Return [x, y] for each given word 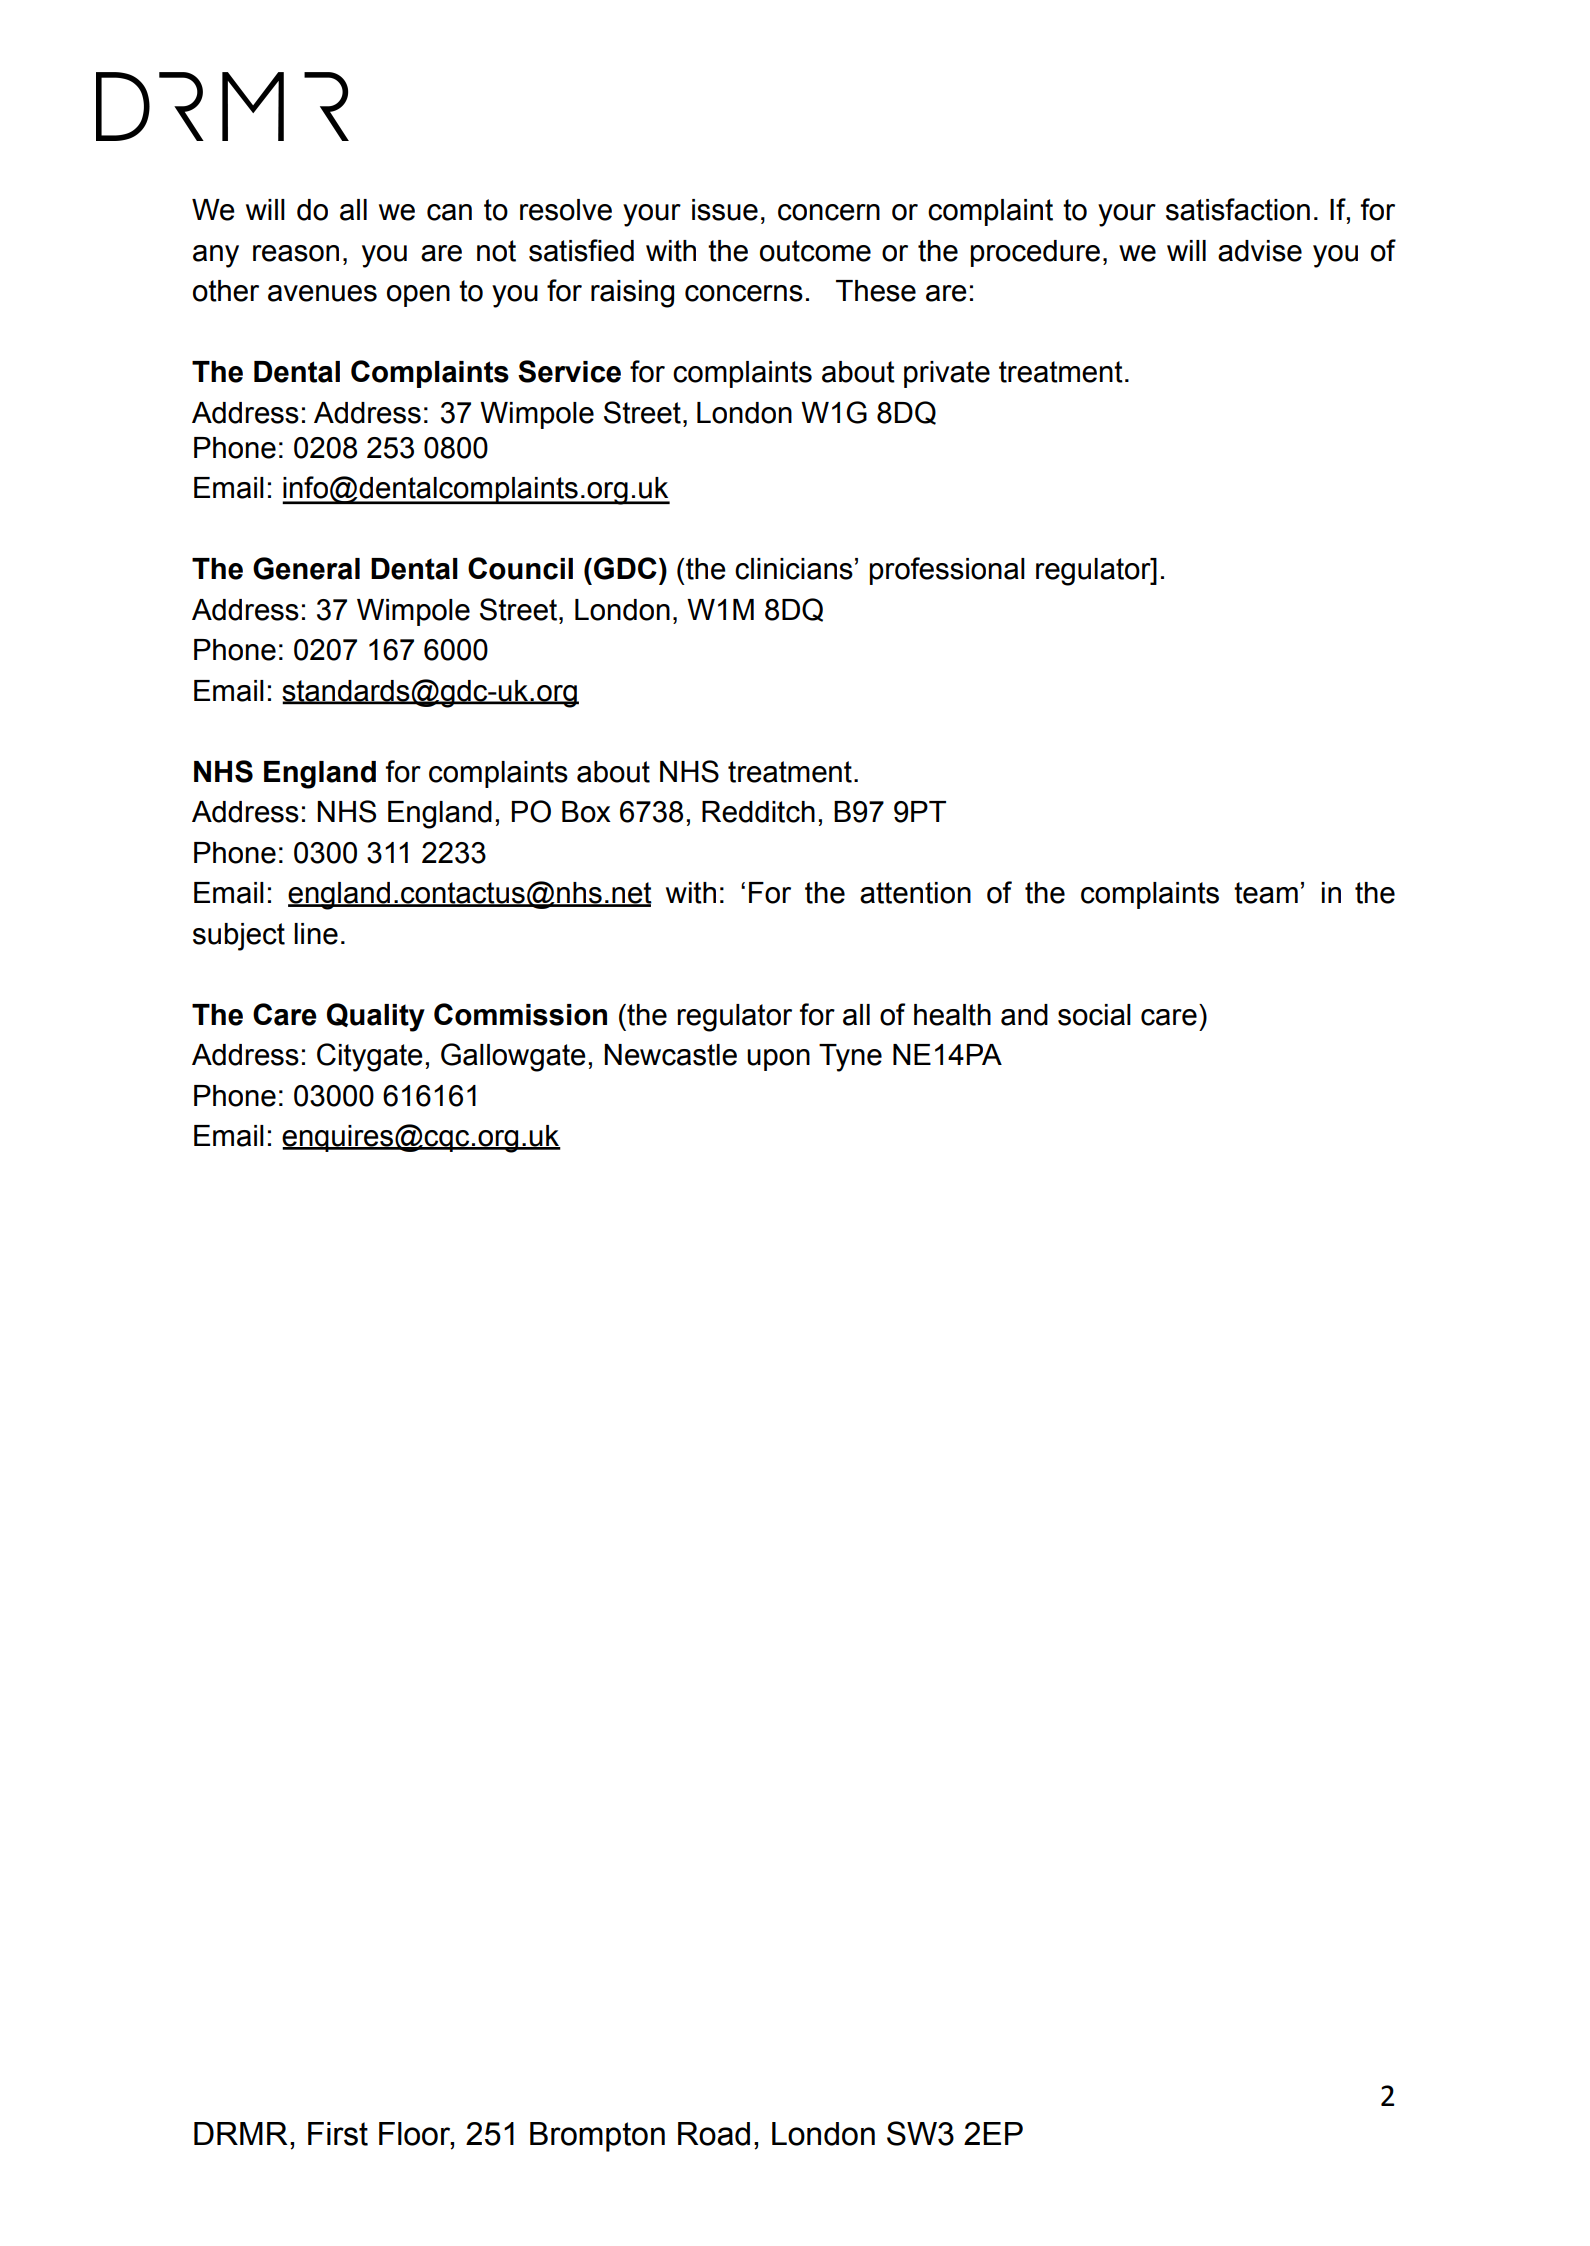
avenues [322, 293]
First [338, 2134]
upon [778, 1060]
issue [725, 210]
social [1094, 1015]
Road [714, 2134]
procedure [1035, 253]
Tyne [850, 1058]
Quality [376, 1017]
